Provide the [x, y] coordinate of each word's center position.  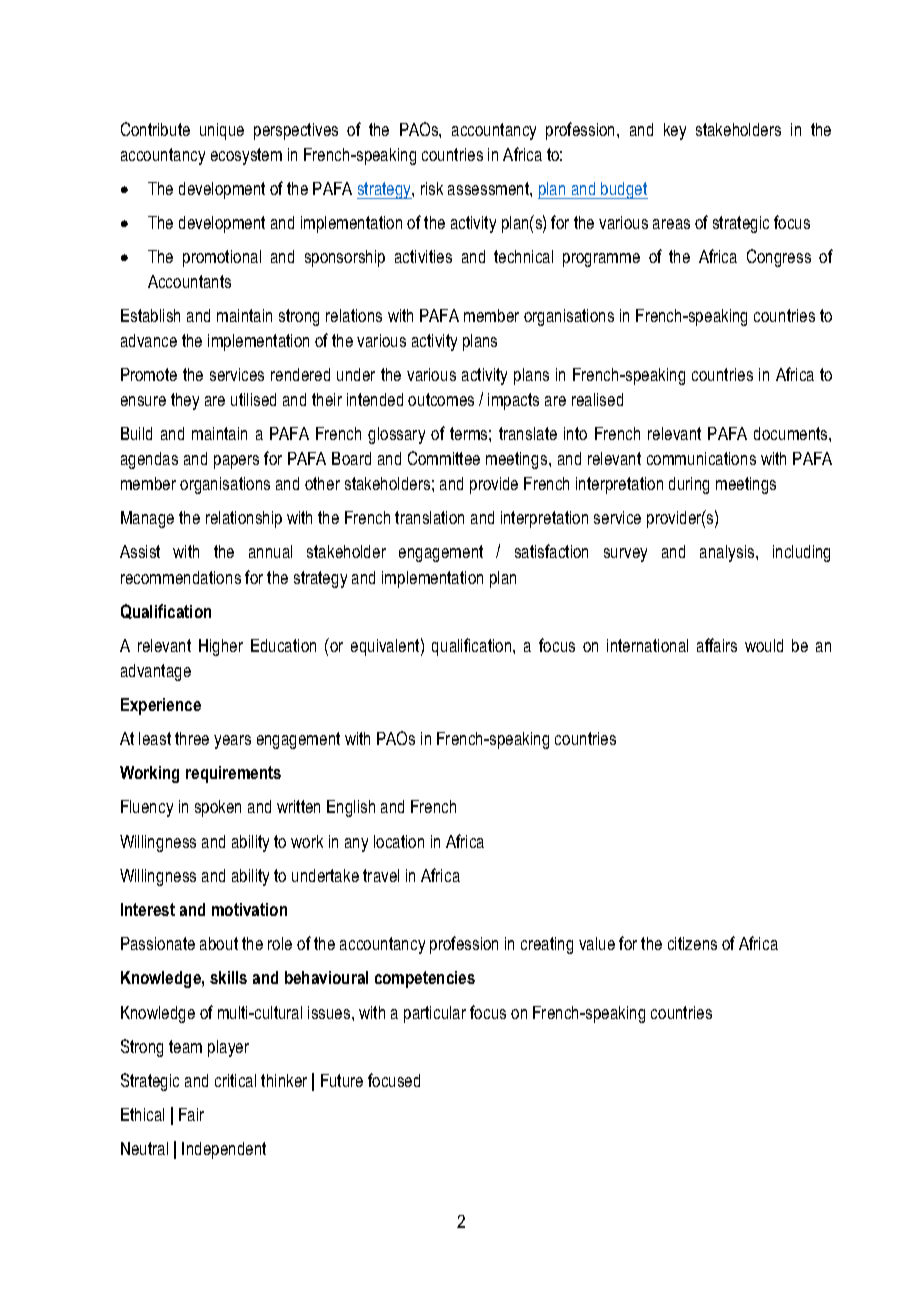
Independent [224, 1150]
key [675, 131]
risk [432, 188]
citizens [692, 943]
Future [342, 1080]
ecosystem [246, 156]
